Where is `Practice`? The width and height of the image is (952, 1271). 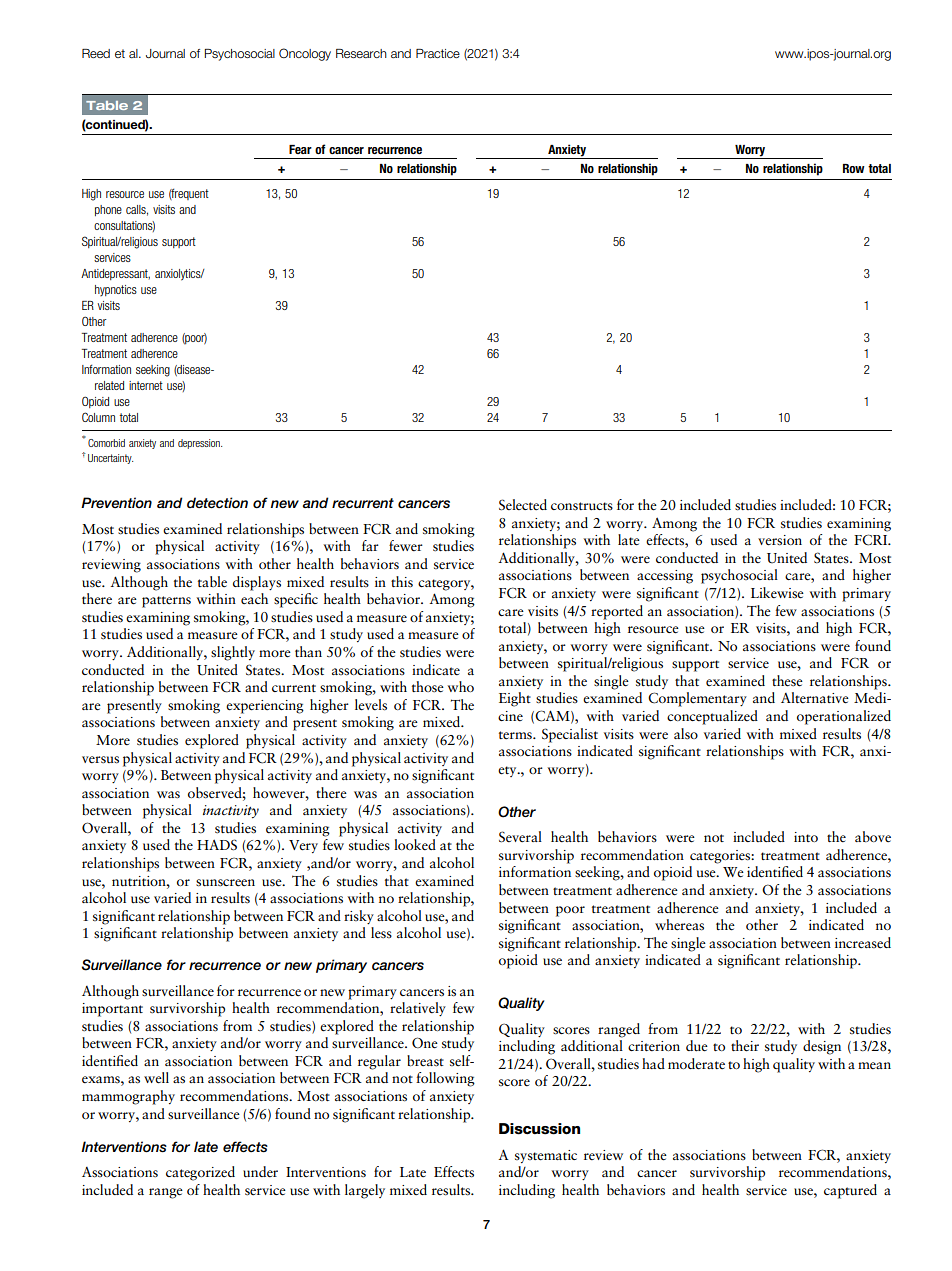
Practice is located at coordinates (438, 53).
